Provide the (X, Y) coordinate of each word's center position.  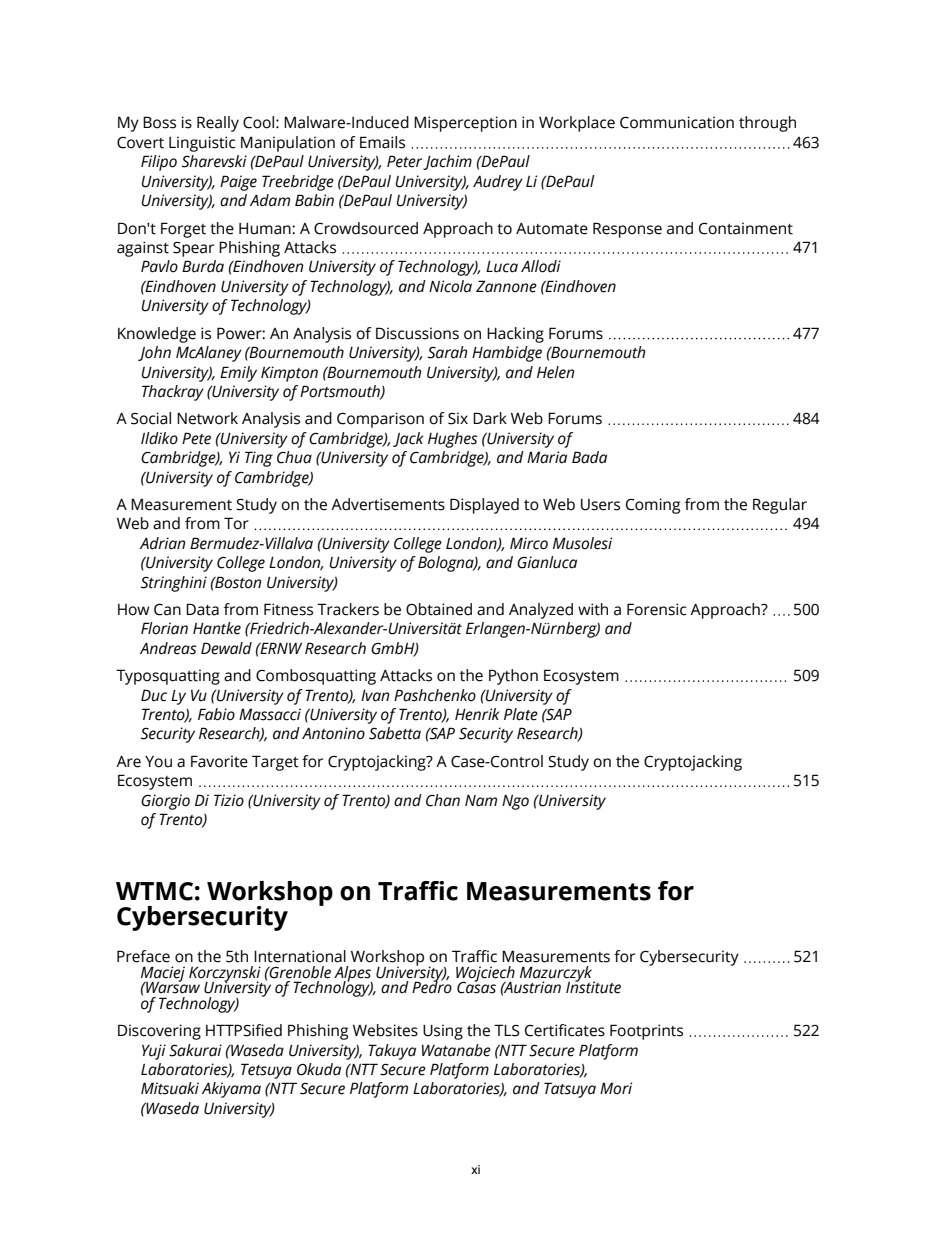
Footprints (646, 1032)
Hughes (453, 440)
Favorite (219, 761)
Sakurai (195, 1050)
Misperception (465, 124)
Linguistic (202, 144)
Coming (653, 506)
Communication (677, 122)
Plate (521, 714)
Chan (443, 800)
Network (207, 418)
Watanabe (456, 1050)
